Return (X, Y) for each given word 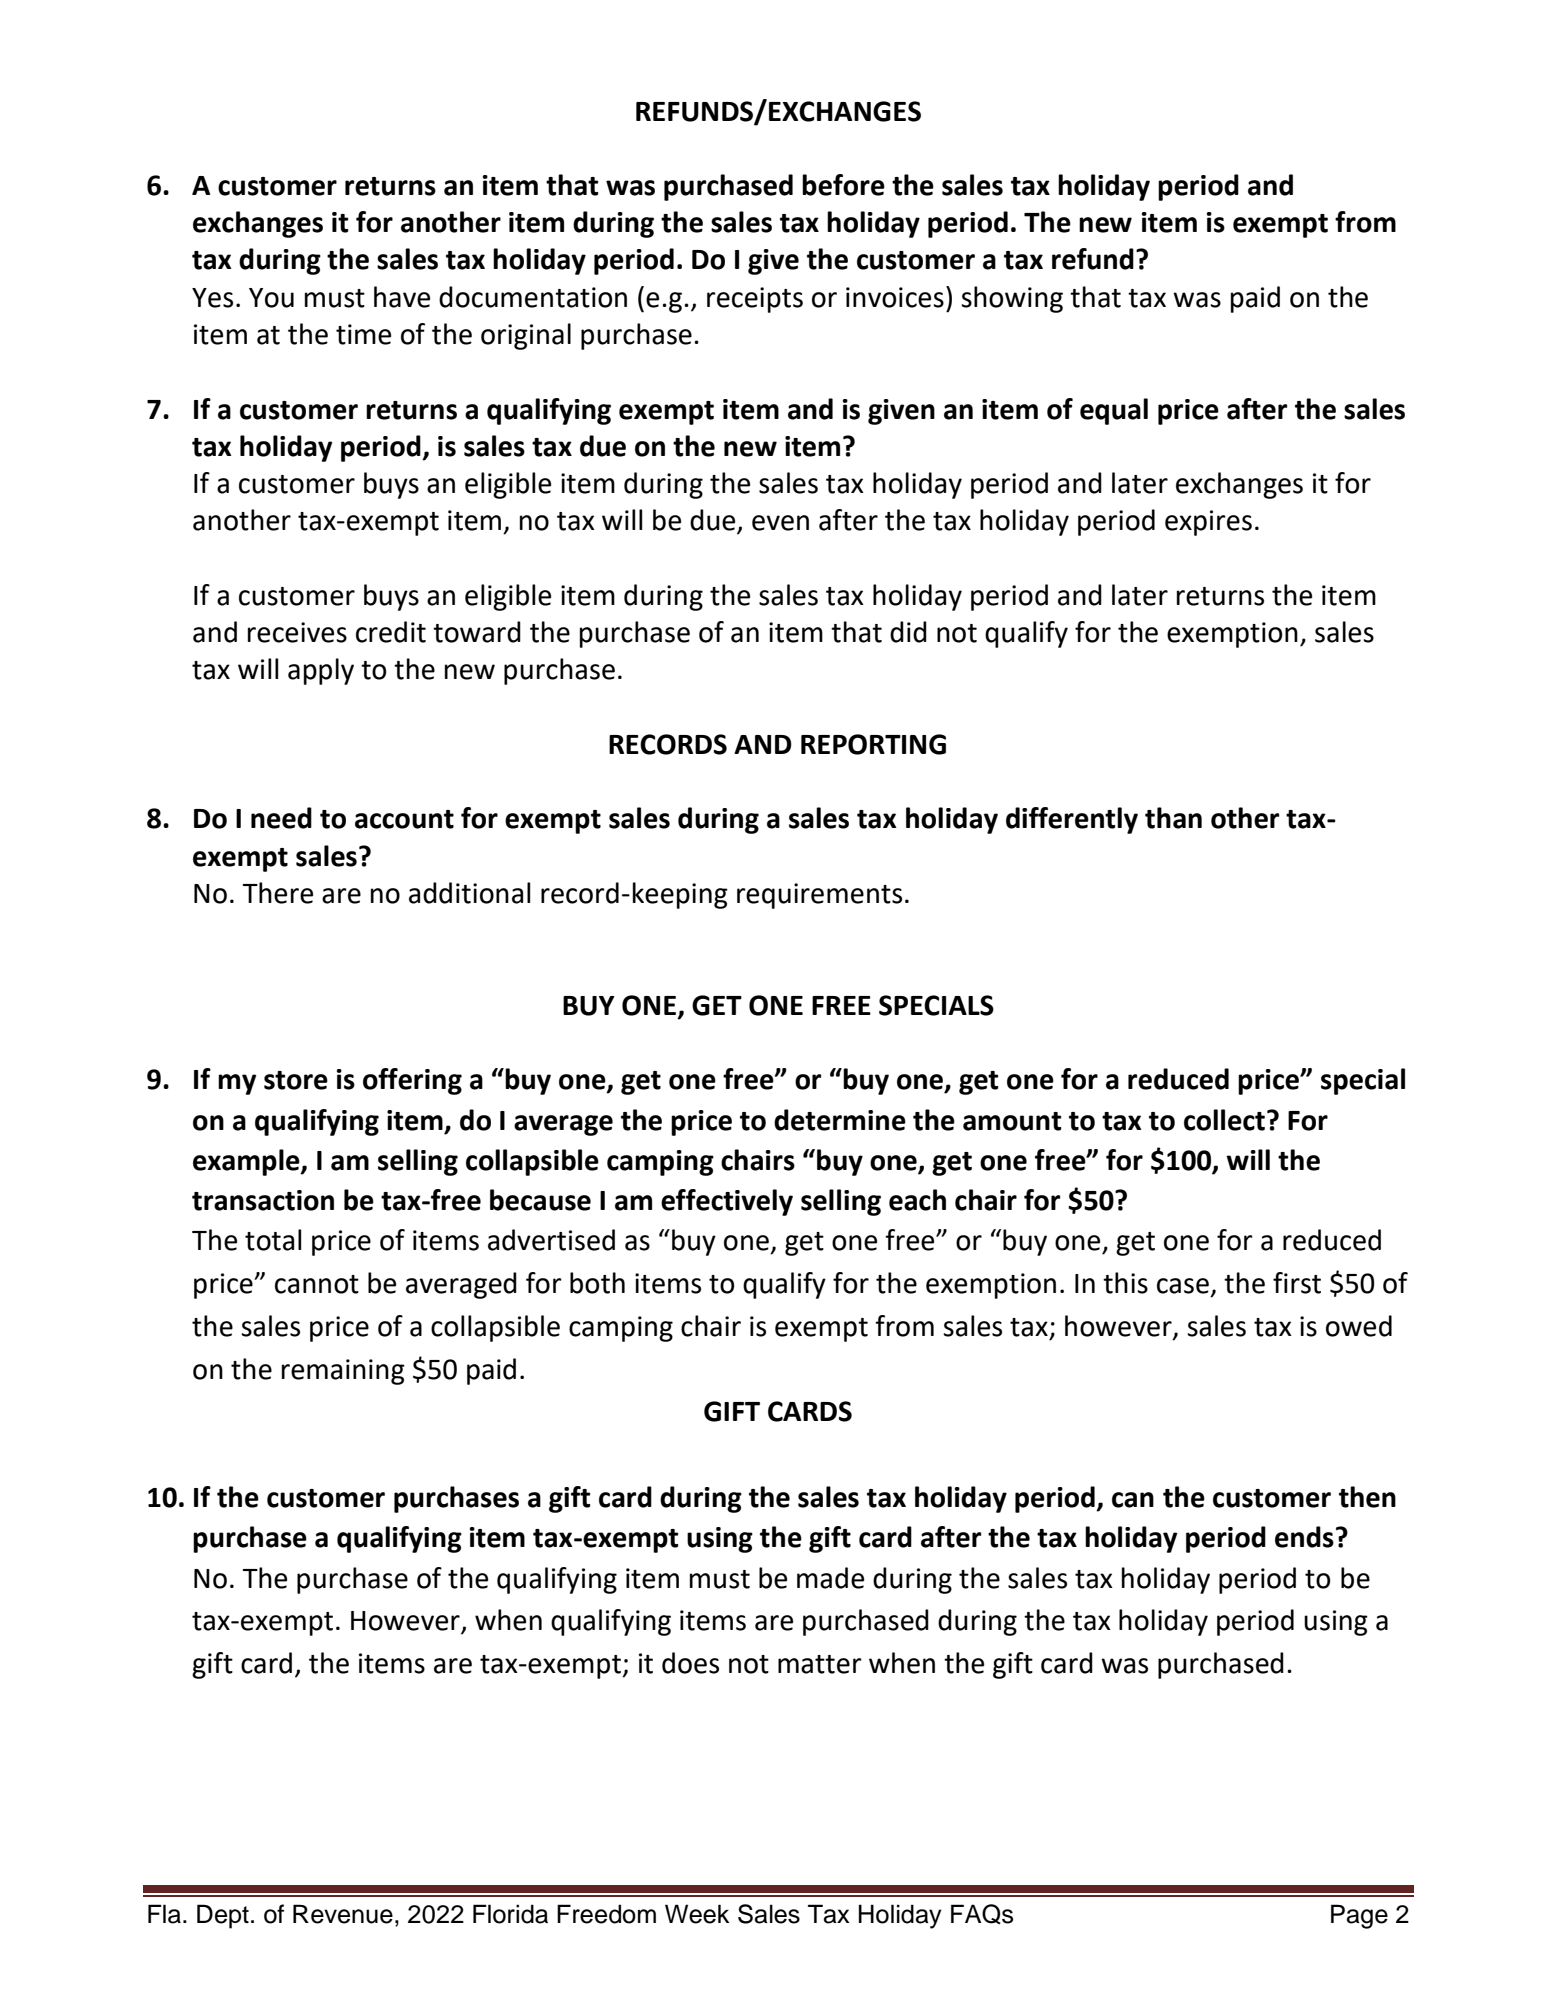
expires (1208, 523)
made (830, 1578)
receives (297, 632)
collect (1224, 1120)
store (296, 1080)
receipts (755, 300)
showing (1012, 299)
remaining (343, 1372)
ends (1304, 1537)
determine (840, 1120)
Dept (223, 1916)
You (271, 298)
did (908, 632)
